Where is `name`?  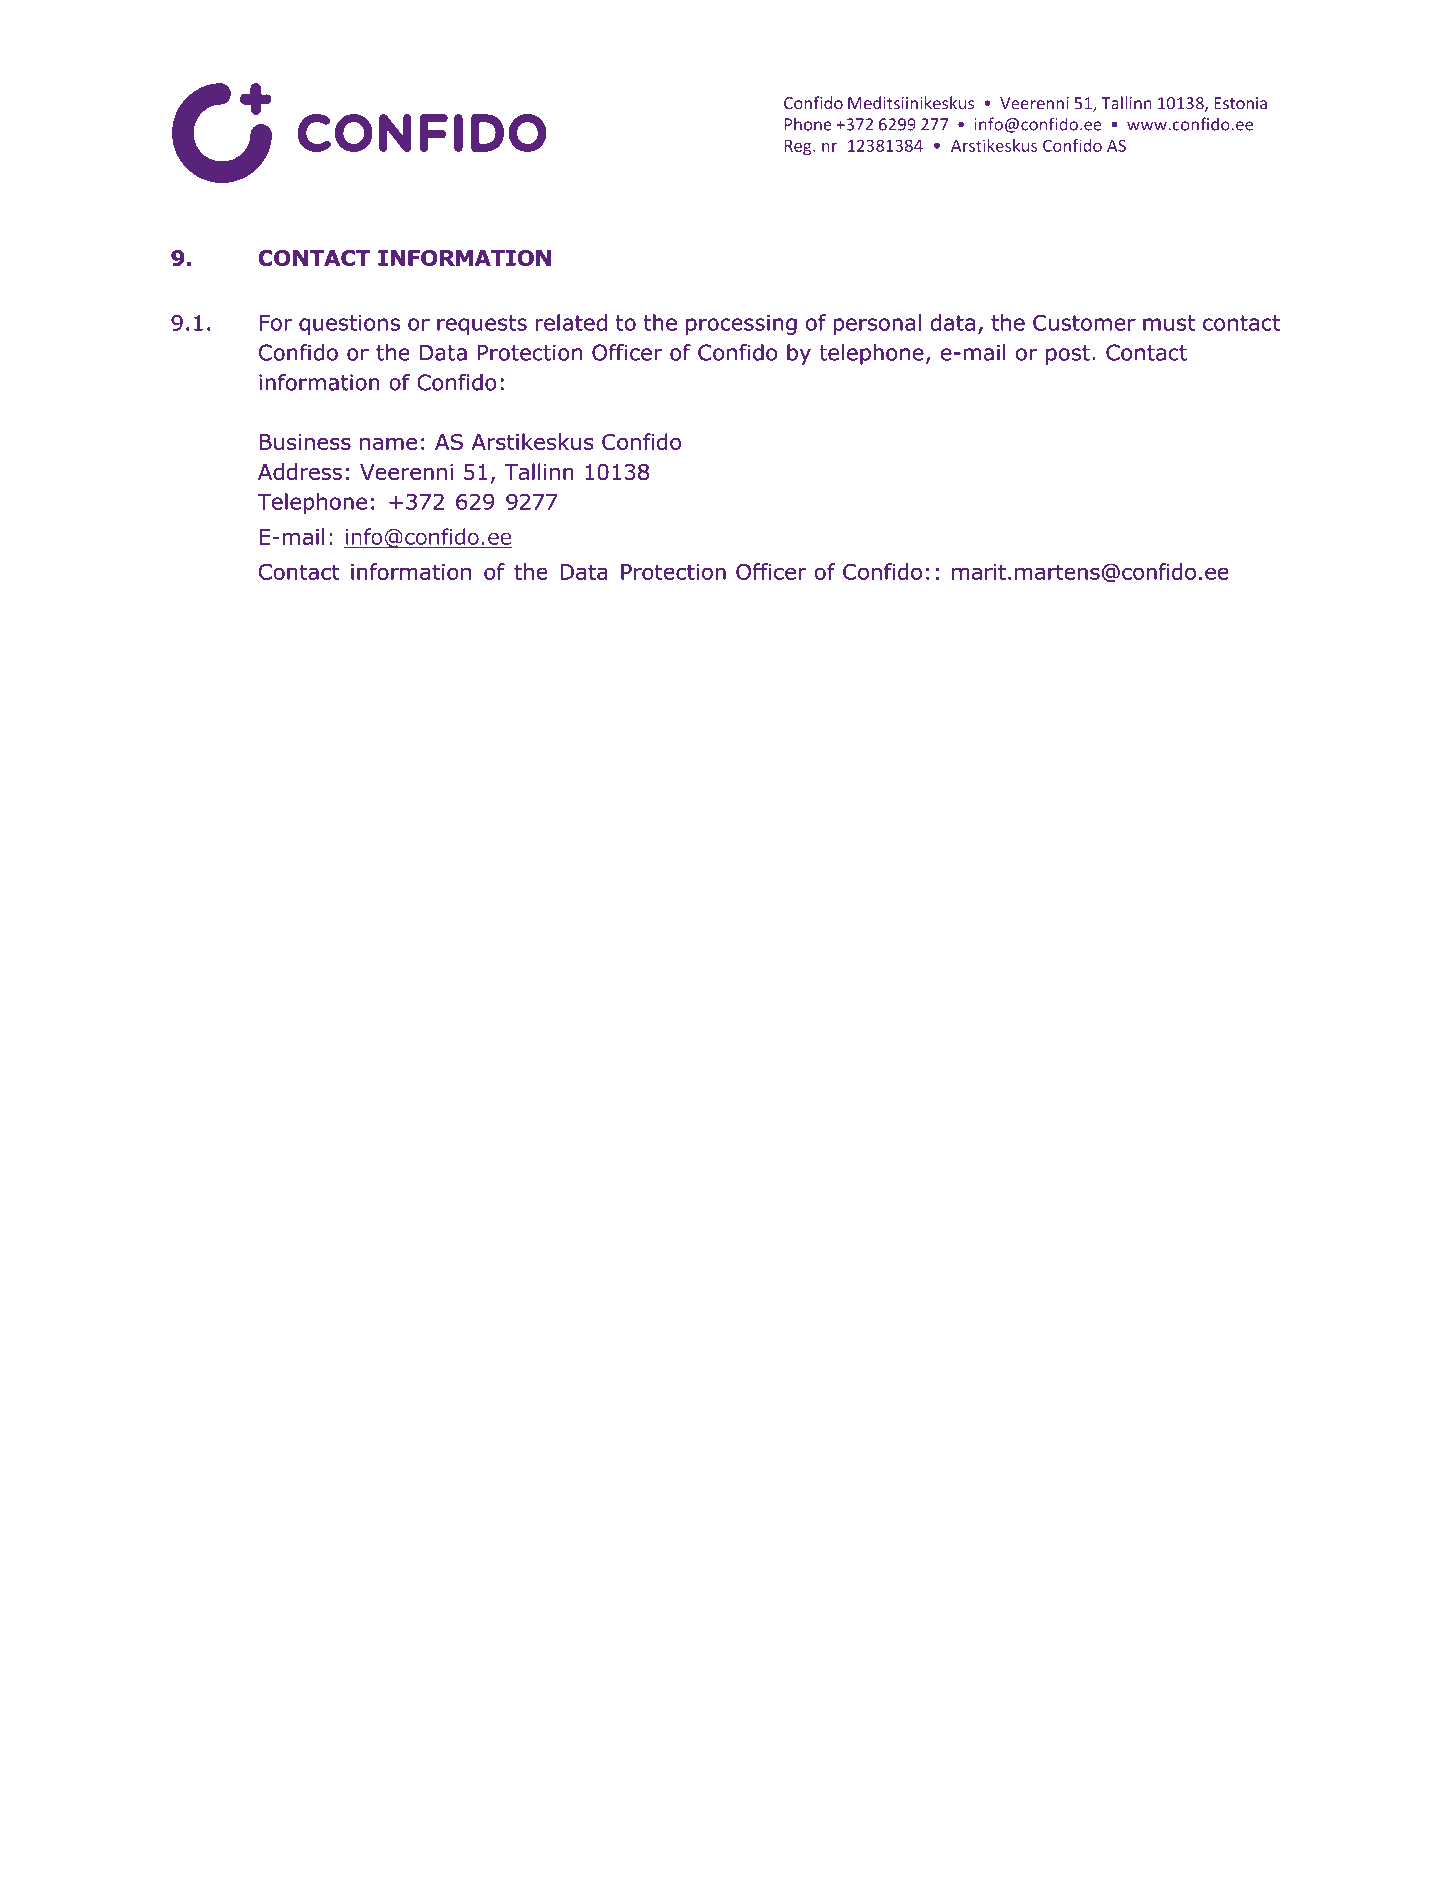 name is located at coordinates (388, 443).
